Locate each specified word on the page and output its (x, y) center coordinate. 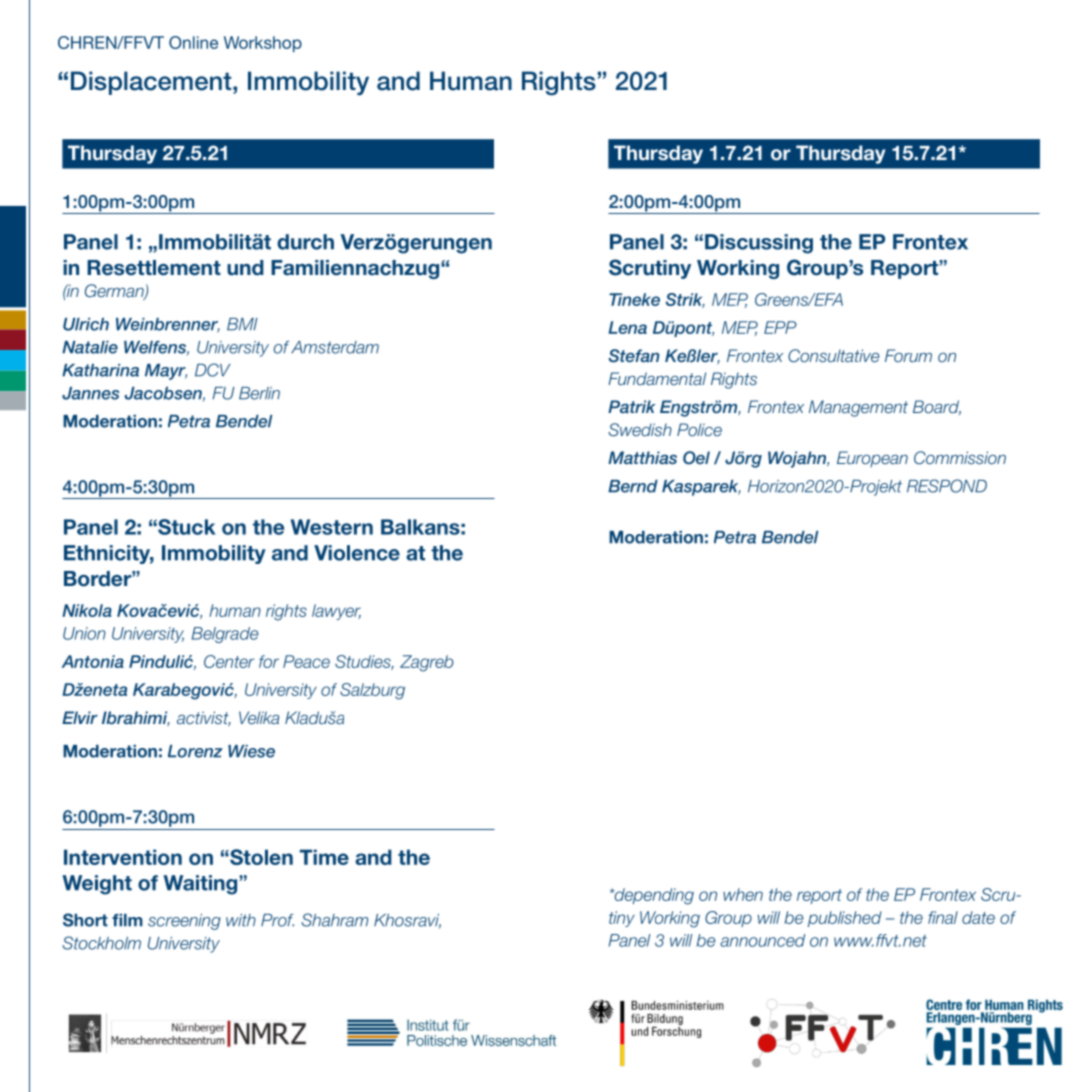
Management (858, 408)
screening (184, 922)
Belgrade (225, 635)
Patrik (631, 406)
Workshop (263, 44)
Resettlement (154, 268)
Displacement (152, 83)
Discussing (759, 244)
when (743, 894)
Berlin (259, 393)
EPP (780, 327)
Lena (627, 327)
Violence (357, 553)
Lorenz (195, 751)
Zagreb (427, 663)
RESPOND (947, 486)
